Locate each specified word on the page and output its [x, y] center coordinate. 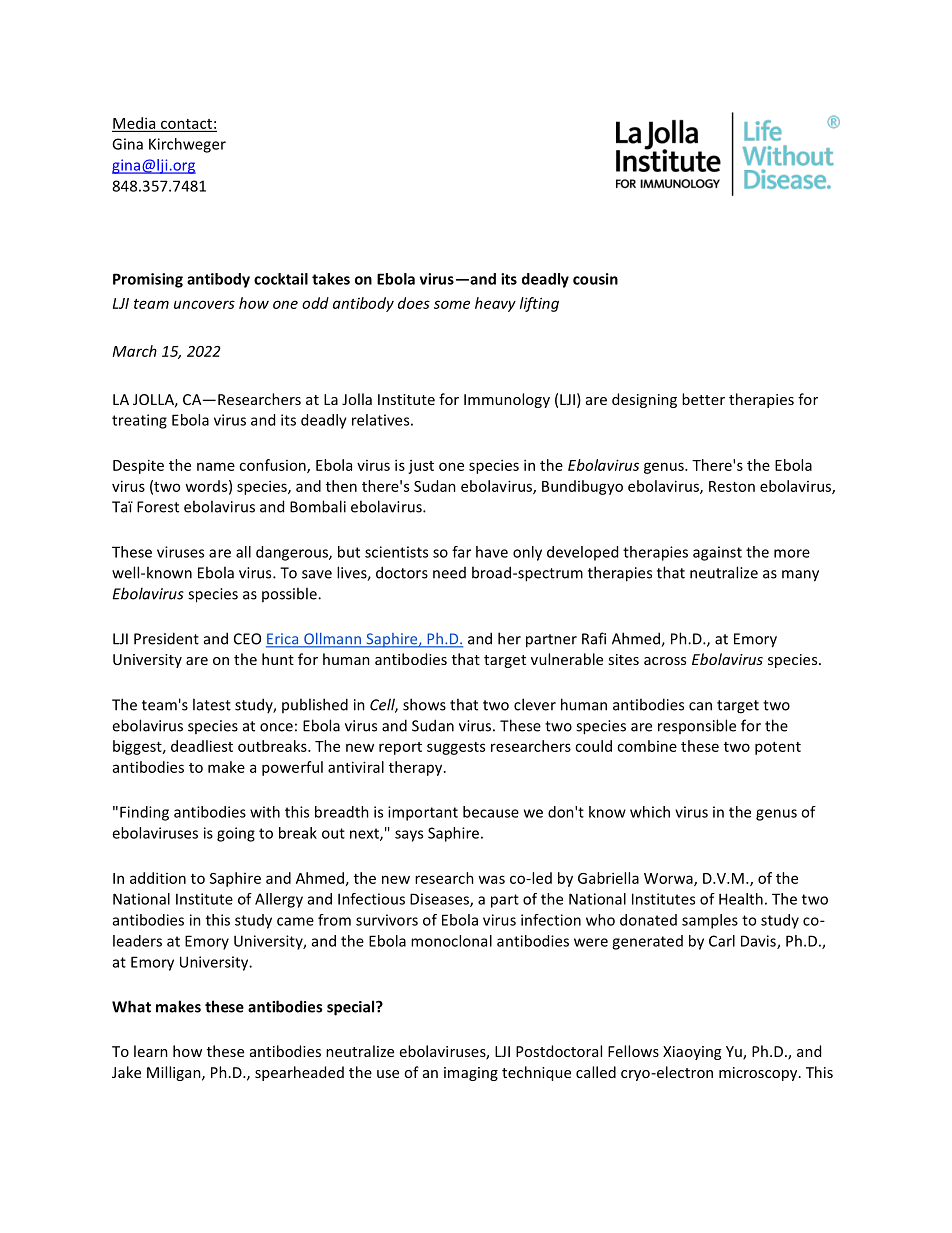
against [717, 553]
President [166, 638]
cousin [595, 279]
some [452, 304]
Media [134, 123]
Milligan [175, 1073]
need [449, 573]
